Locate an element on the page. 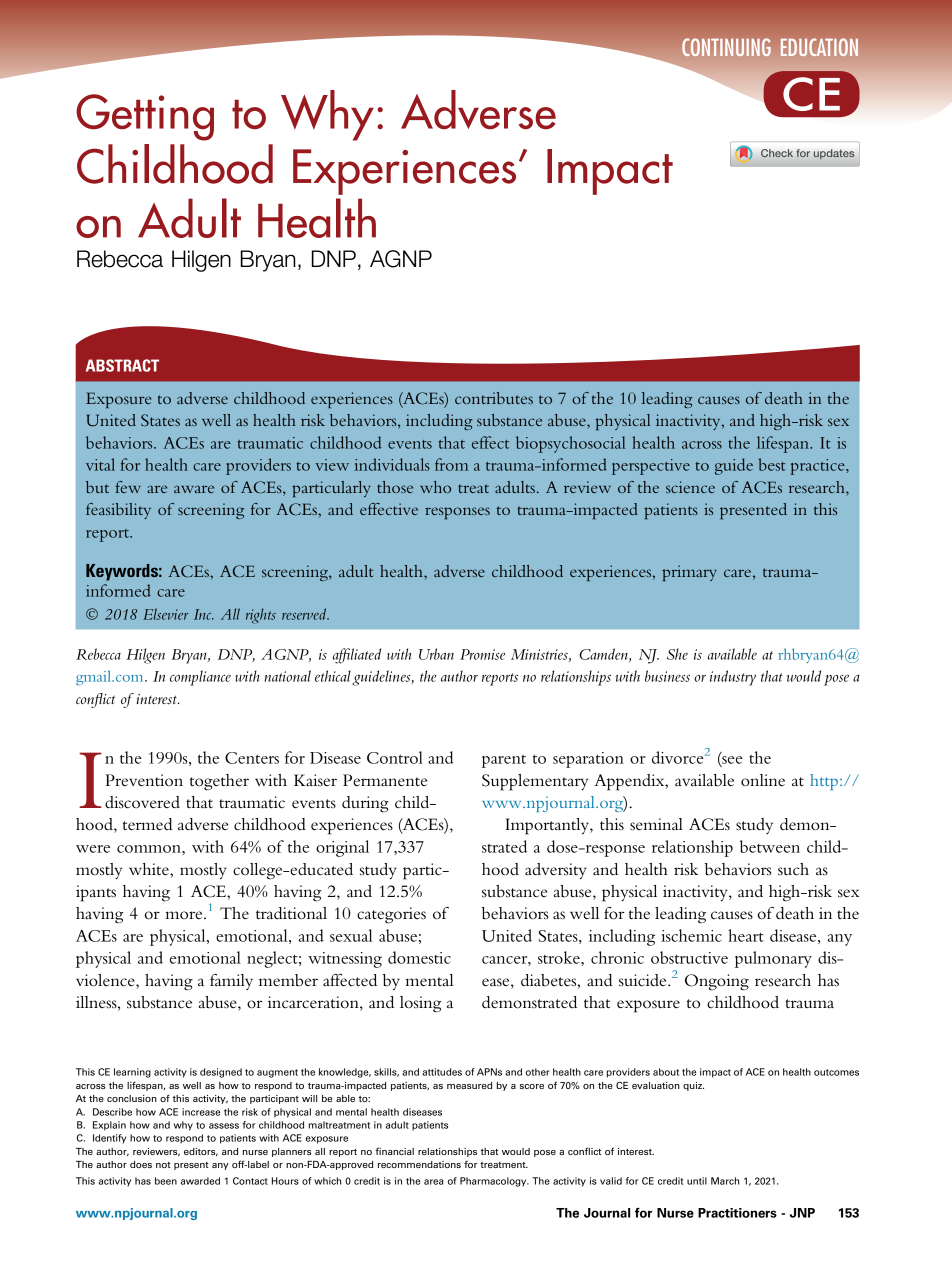  white is located at coordinates (150, 869).
